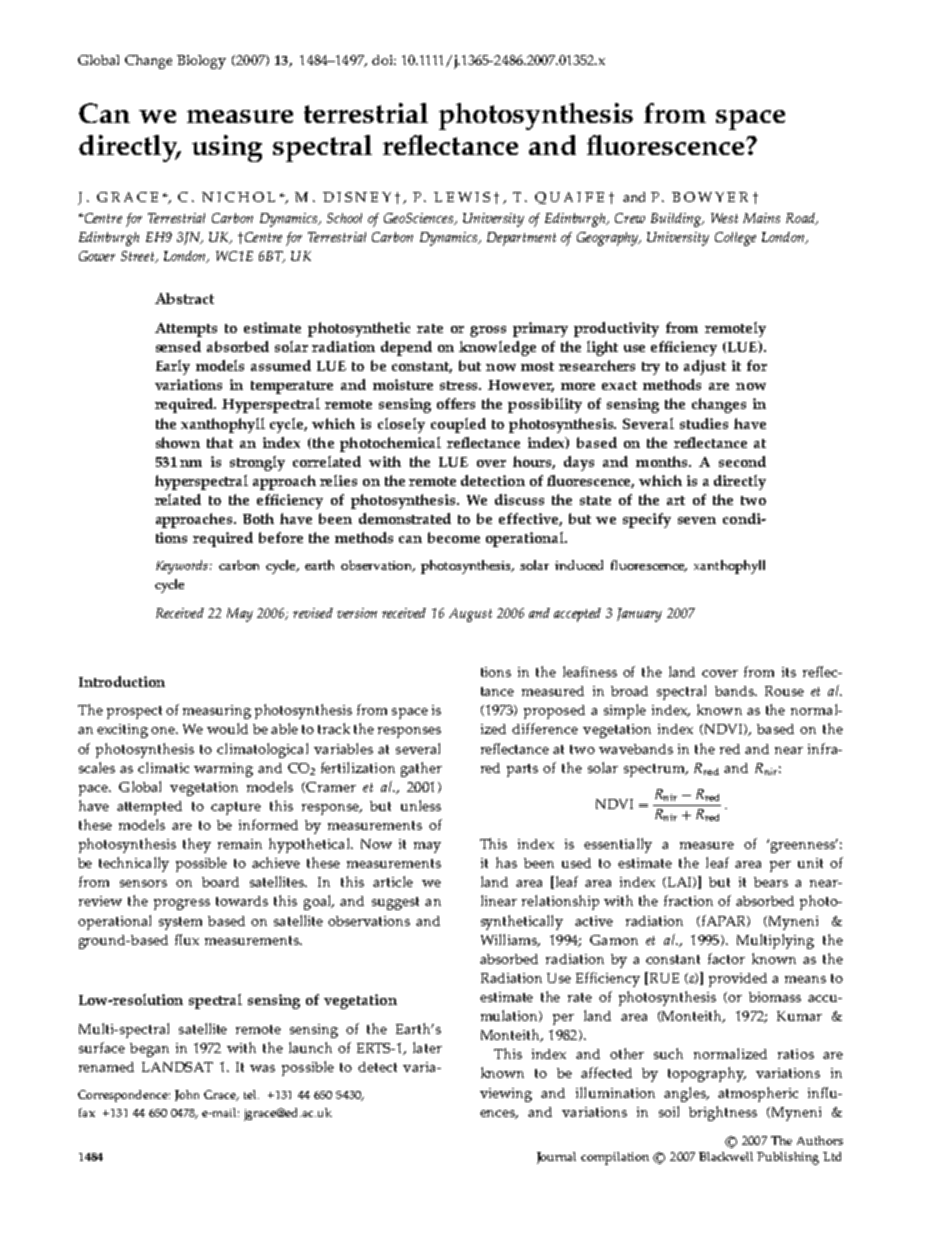  Describe the element at coordinates (122, 681) in the page. I see `Introduction` at that location.
